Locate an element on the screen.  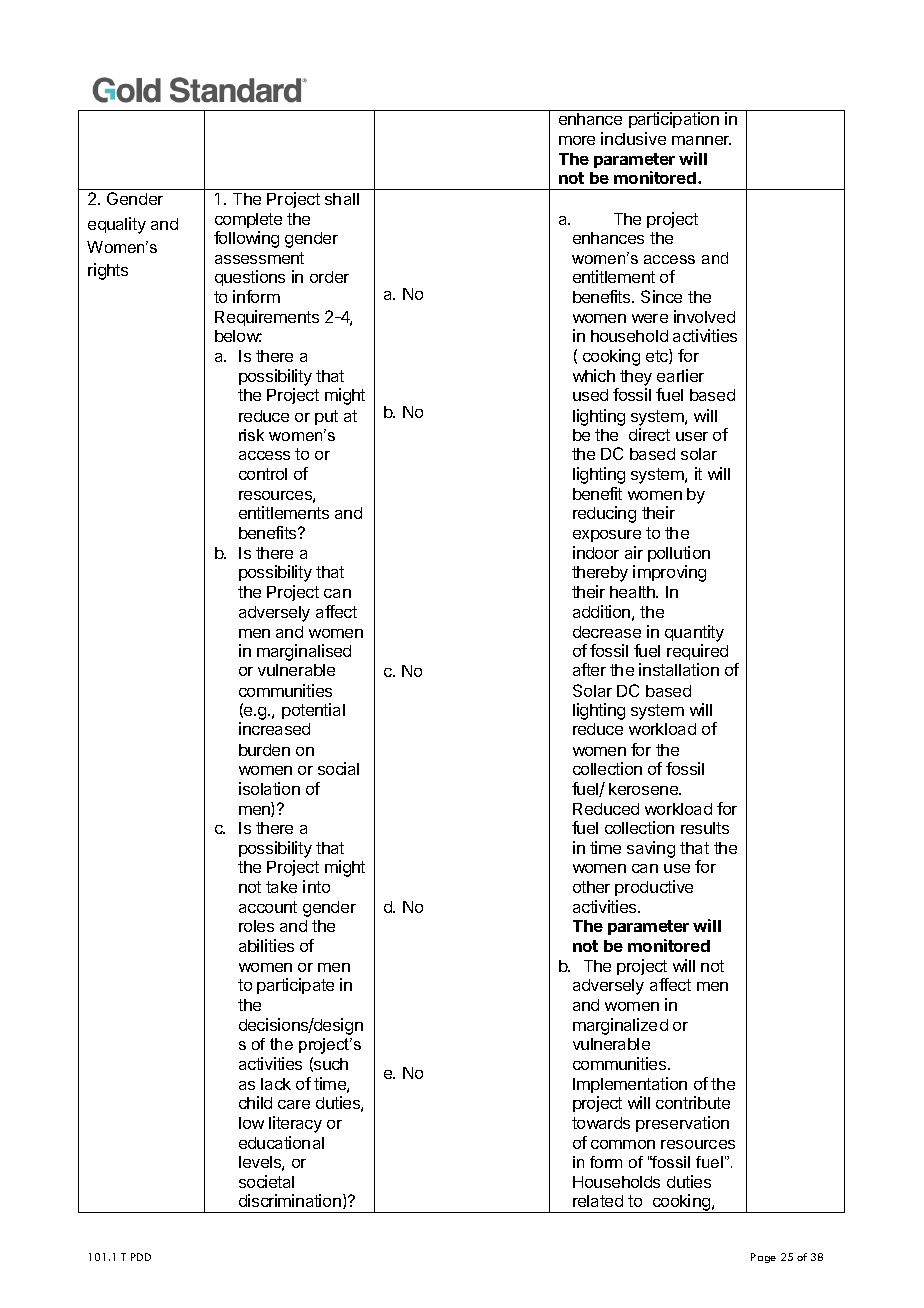
potential is located at coordinates (313, 711).
